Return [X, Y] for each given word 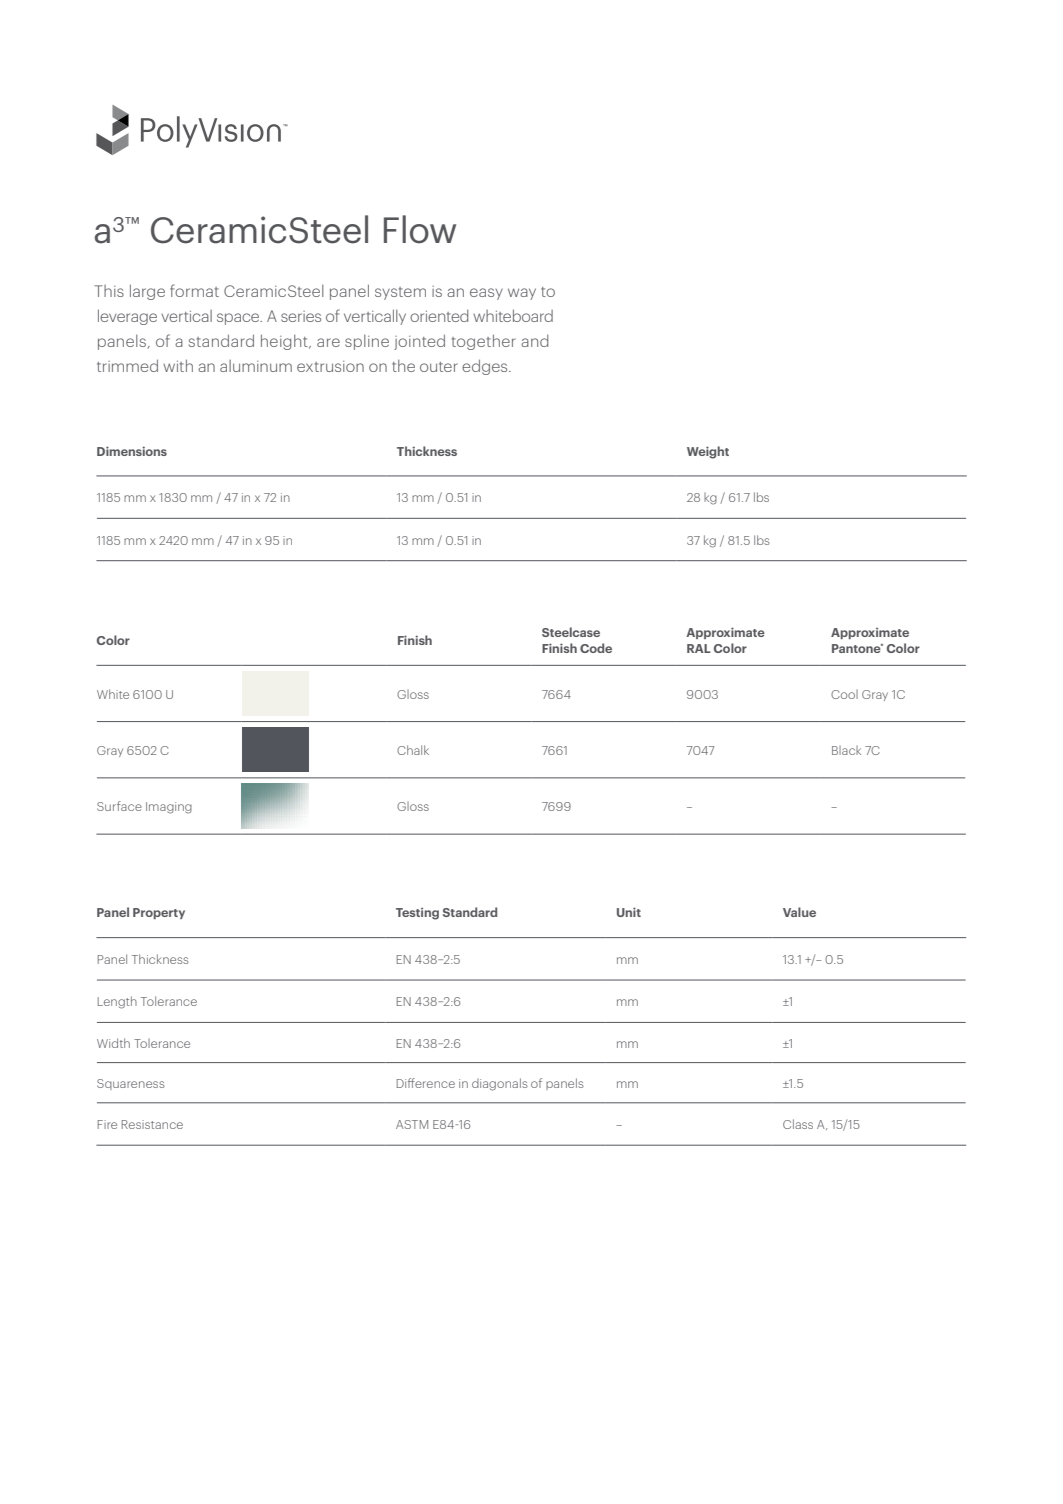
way [522, 294]
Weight [708, 452]
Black [846, 750]
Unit [629, 912]
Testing [417, 914]
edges [486, 367]
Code [596, 648]
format [194, 290]
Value [799, 912]
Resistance [152, 1124]
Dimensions [132, 451]
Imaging [169, 808]
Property [159, 913]
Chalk [413, 750]
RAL [699, 648]
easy [486, 294]
